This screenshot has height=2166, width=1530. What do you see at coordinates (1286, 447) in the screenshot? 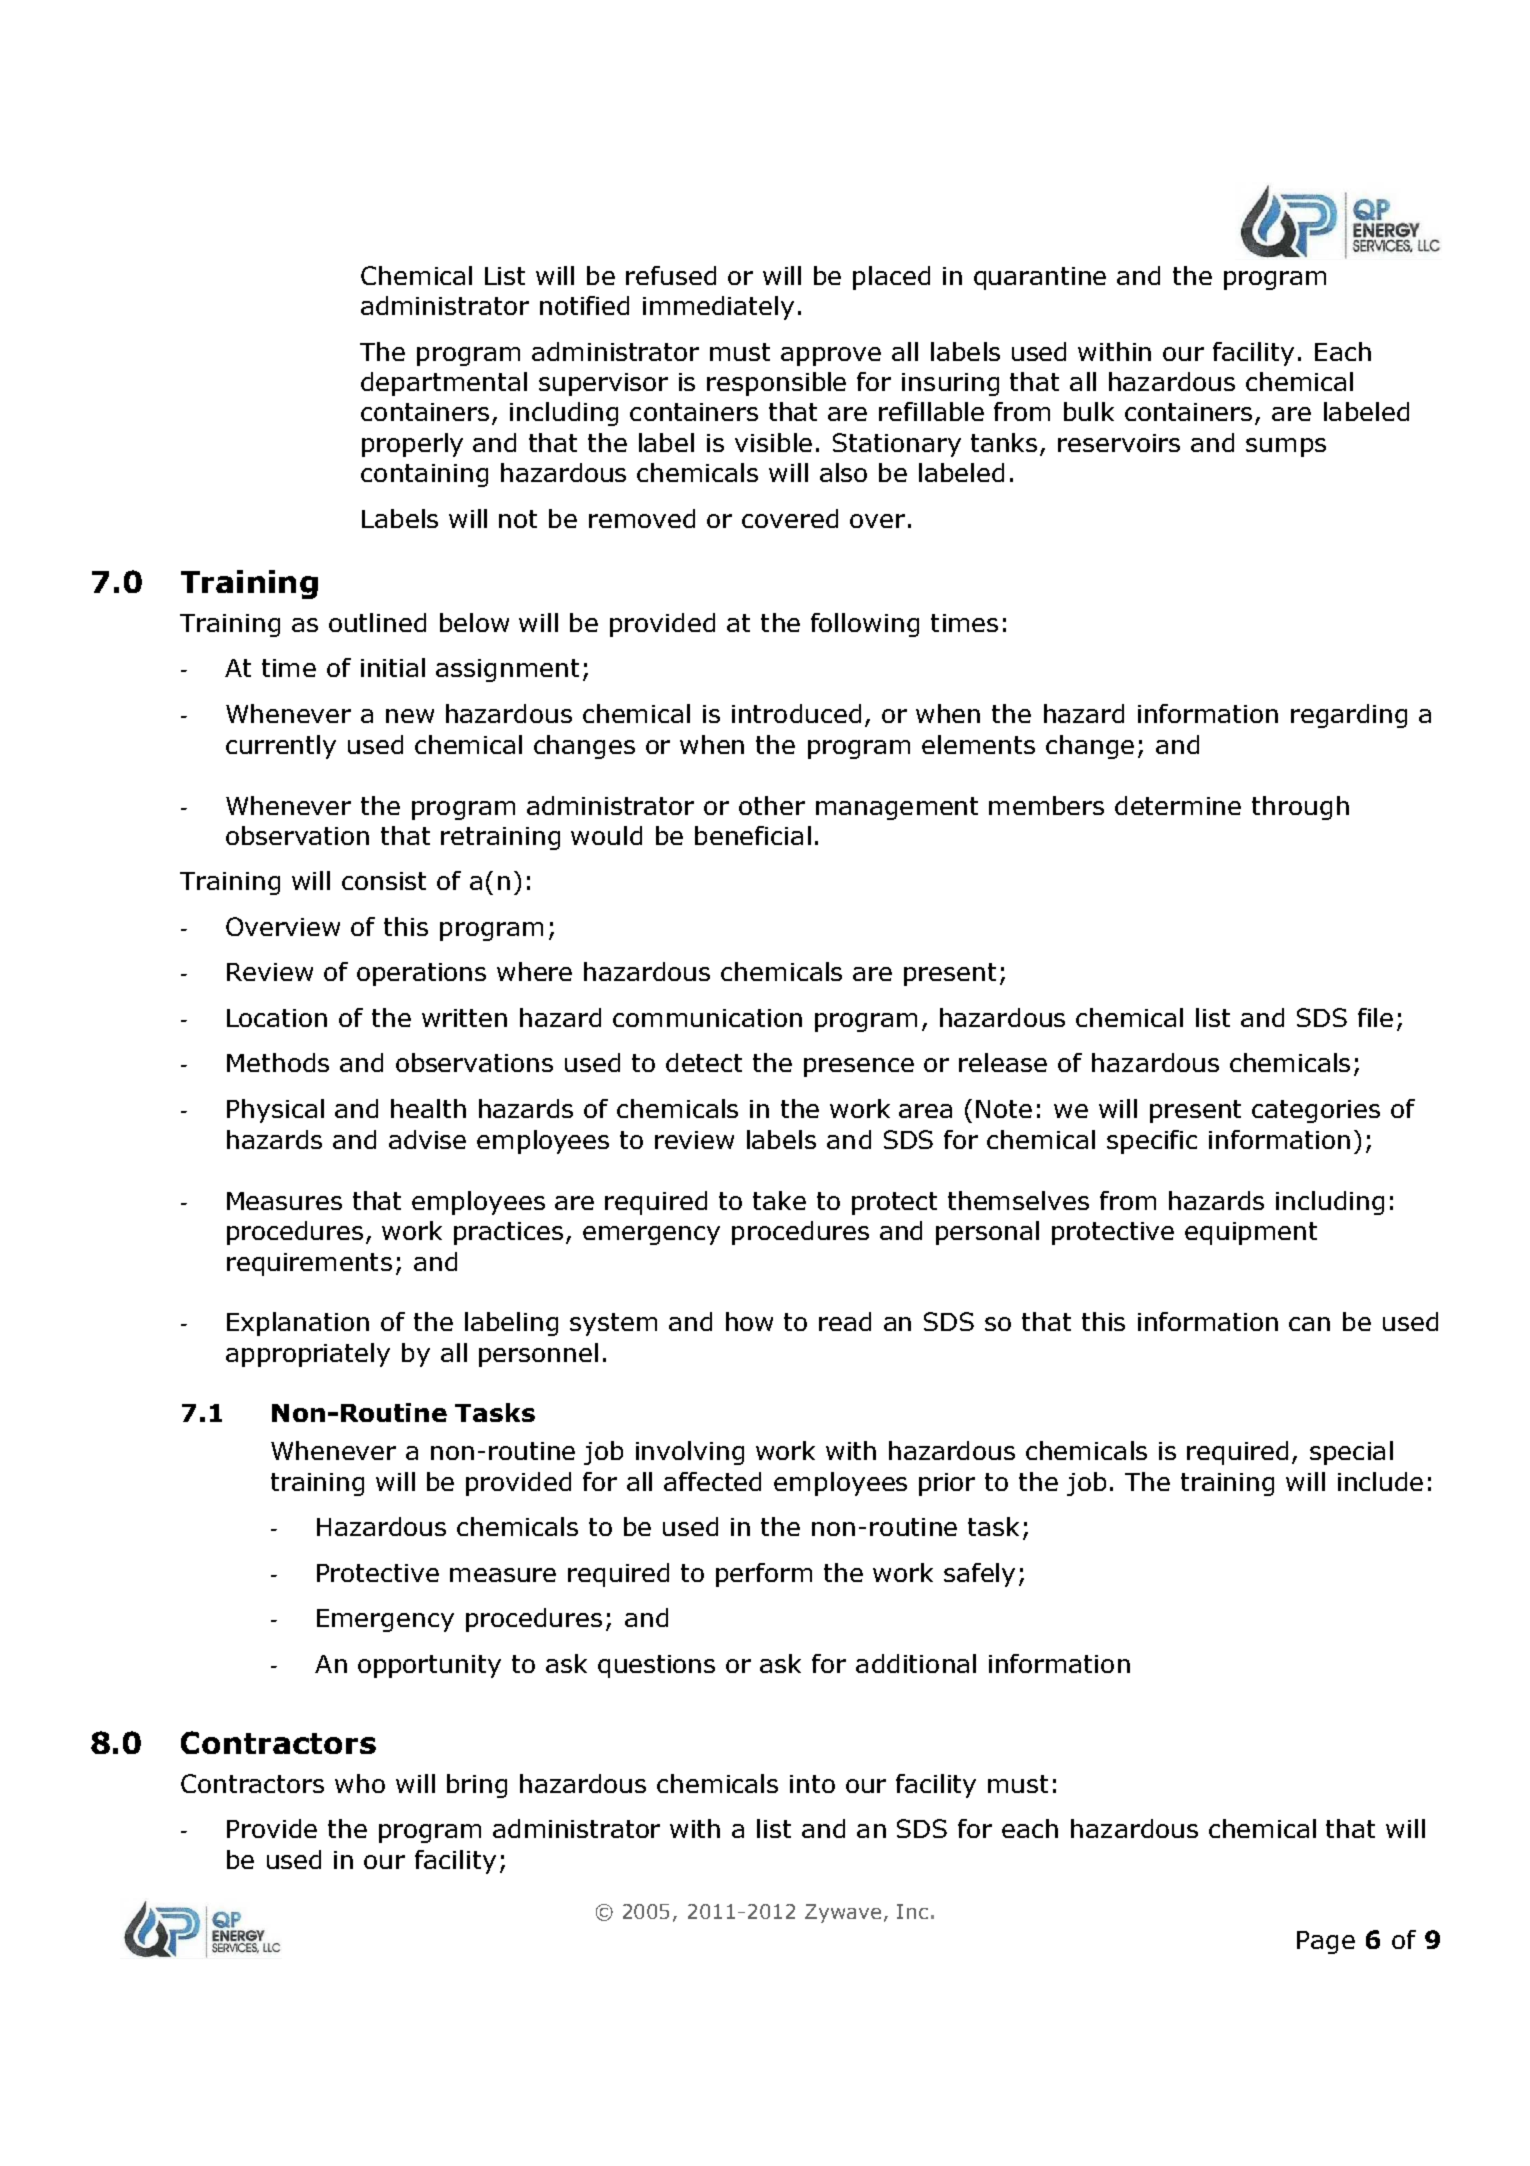
I see `sumps` at bounding box center [1286, 447].
